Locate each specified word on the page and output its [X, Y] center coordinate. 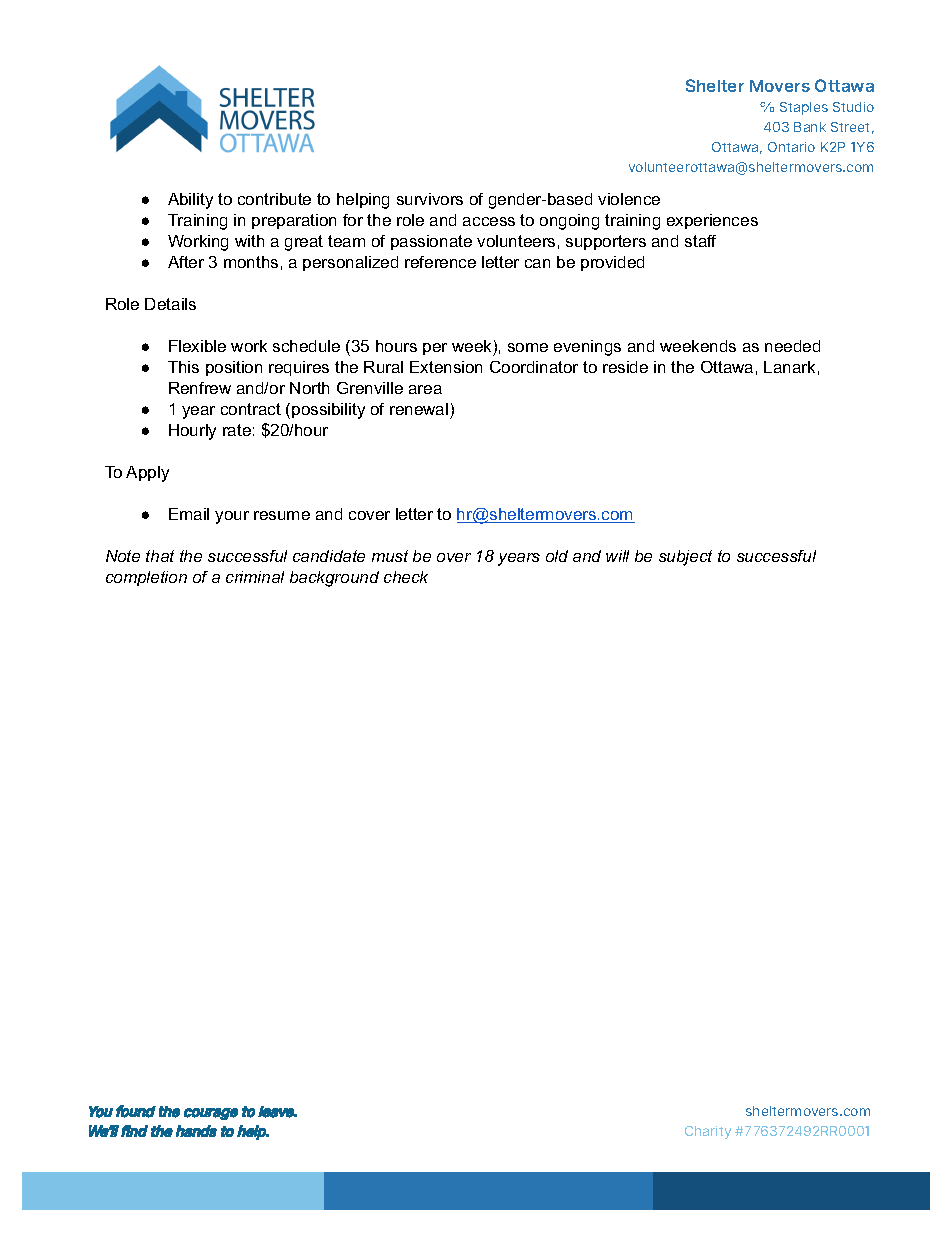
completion [146, 578]
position [234, 368]
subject [685, 558]
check [406, 577]
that [160, 556]
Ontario [791, 147]
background [334, 579]
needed [792, 346]
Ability [190, 201]
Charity [708, 1132]
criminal [255, 577]
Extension [446, 367]
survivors [430, 199]
